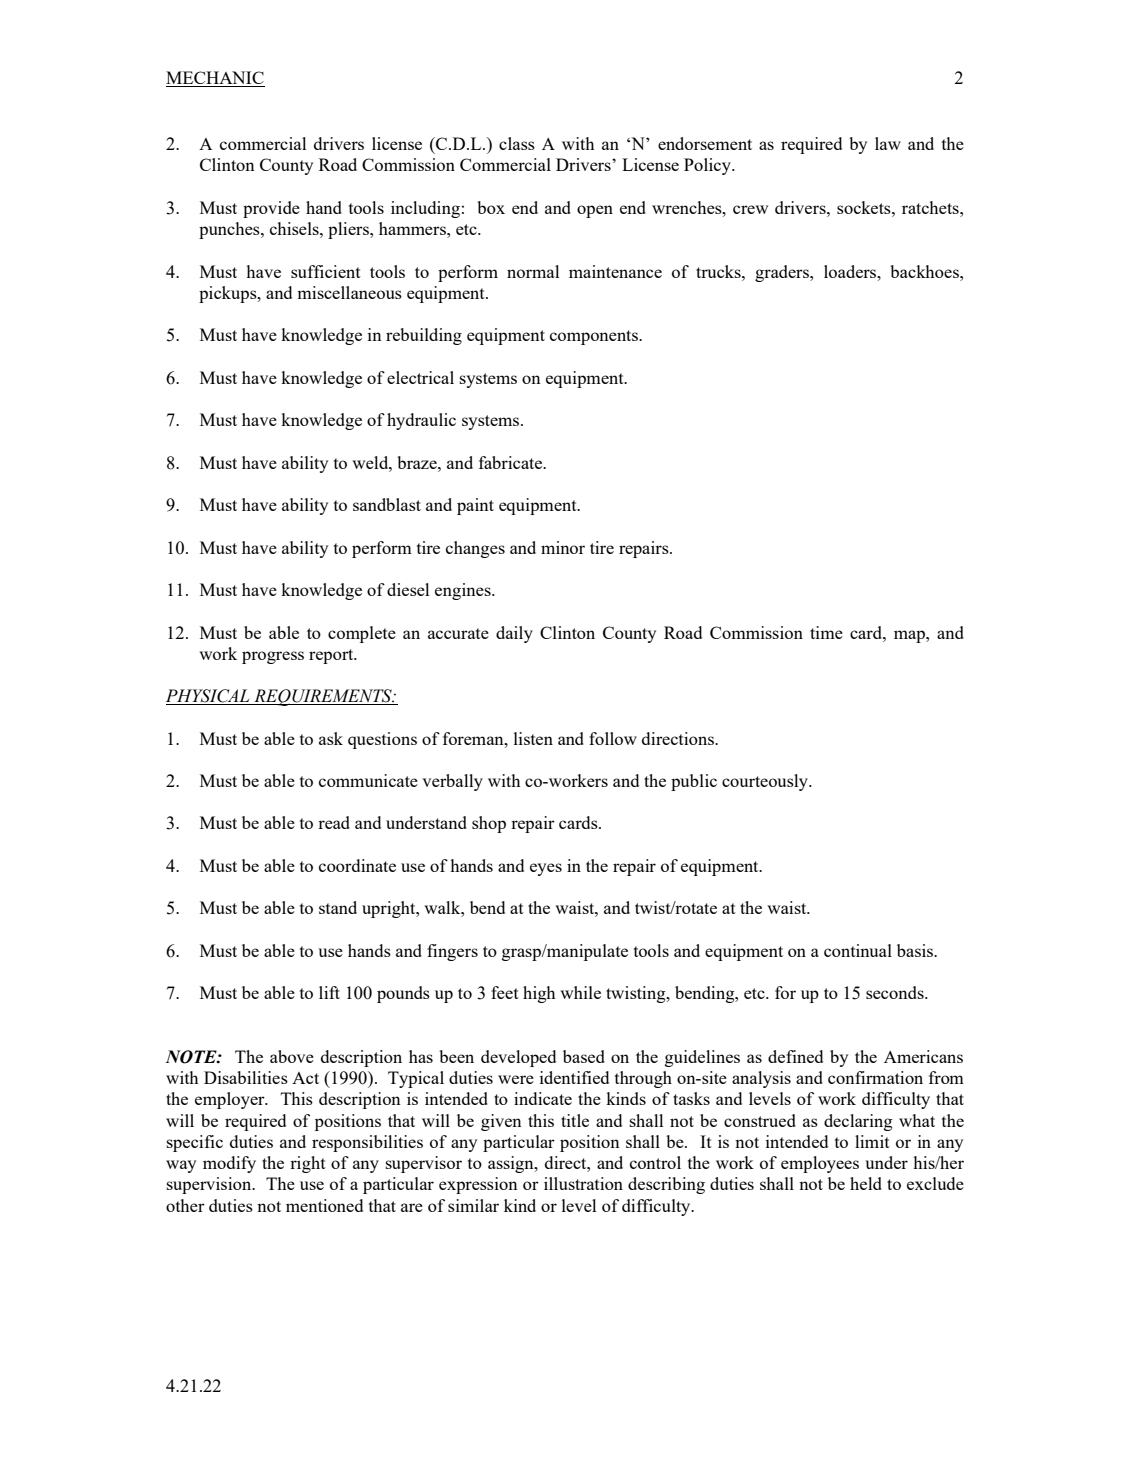 The image size is (1130, 1462). Describe the element at coordinates (229, 1164) in the document. I see `modify` at that location.
